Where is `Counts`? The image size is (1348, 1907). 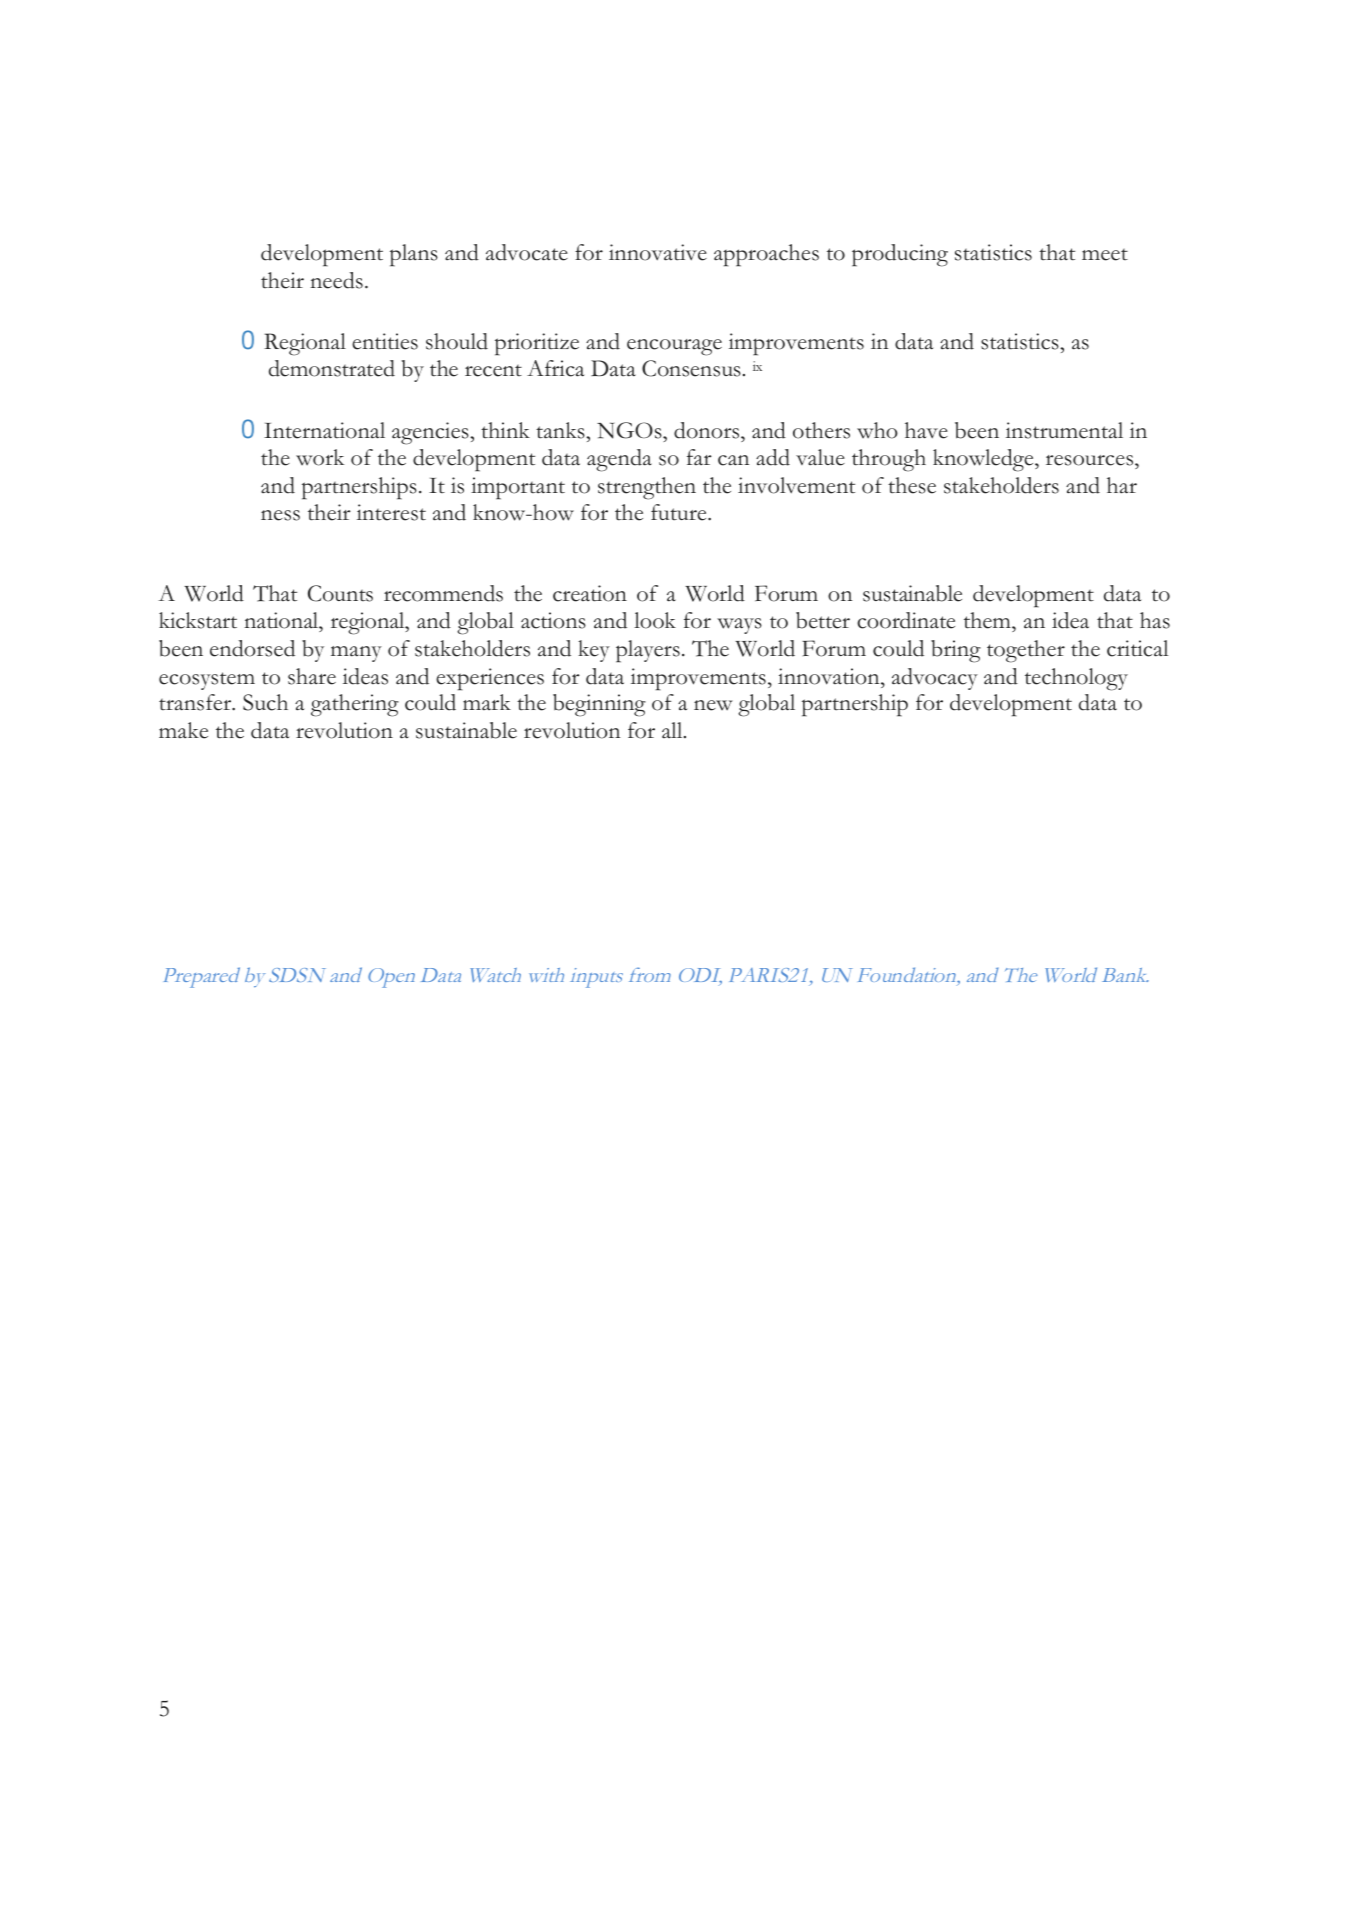
Counts is located at coordinates (340, 593).
